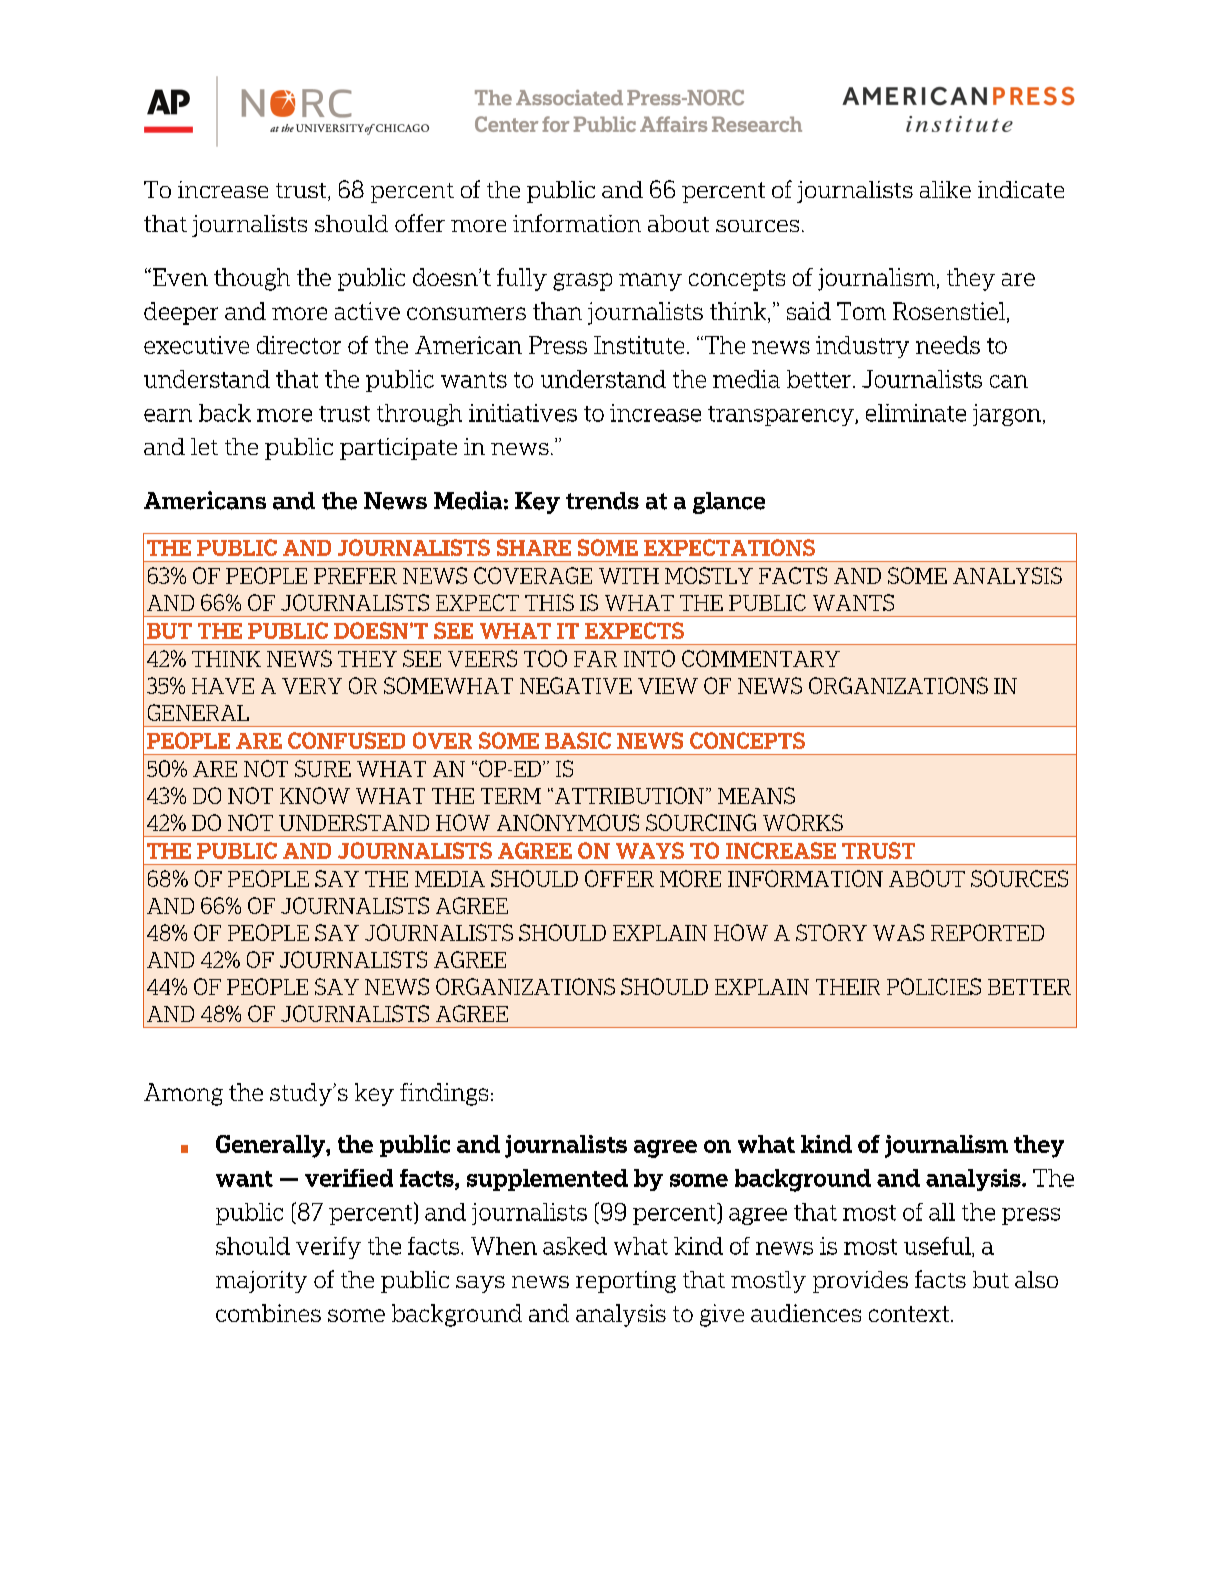 This screenshot has width=1220, height=1578. I want to click on WITH, so click(629, 576).
